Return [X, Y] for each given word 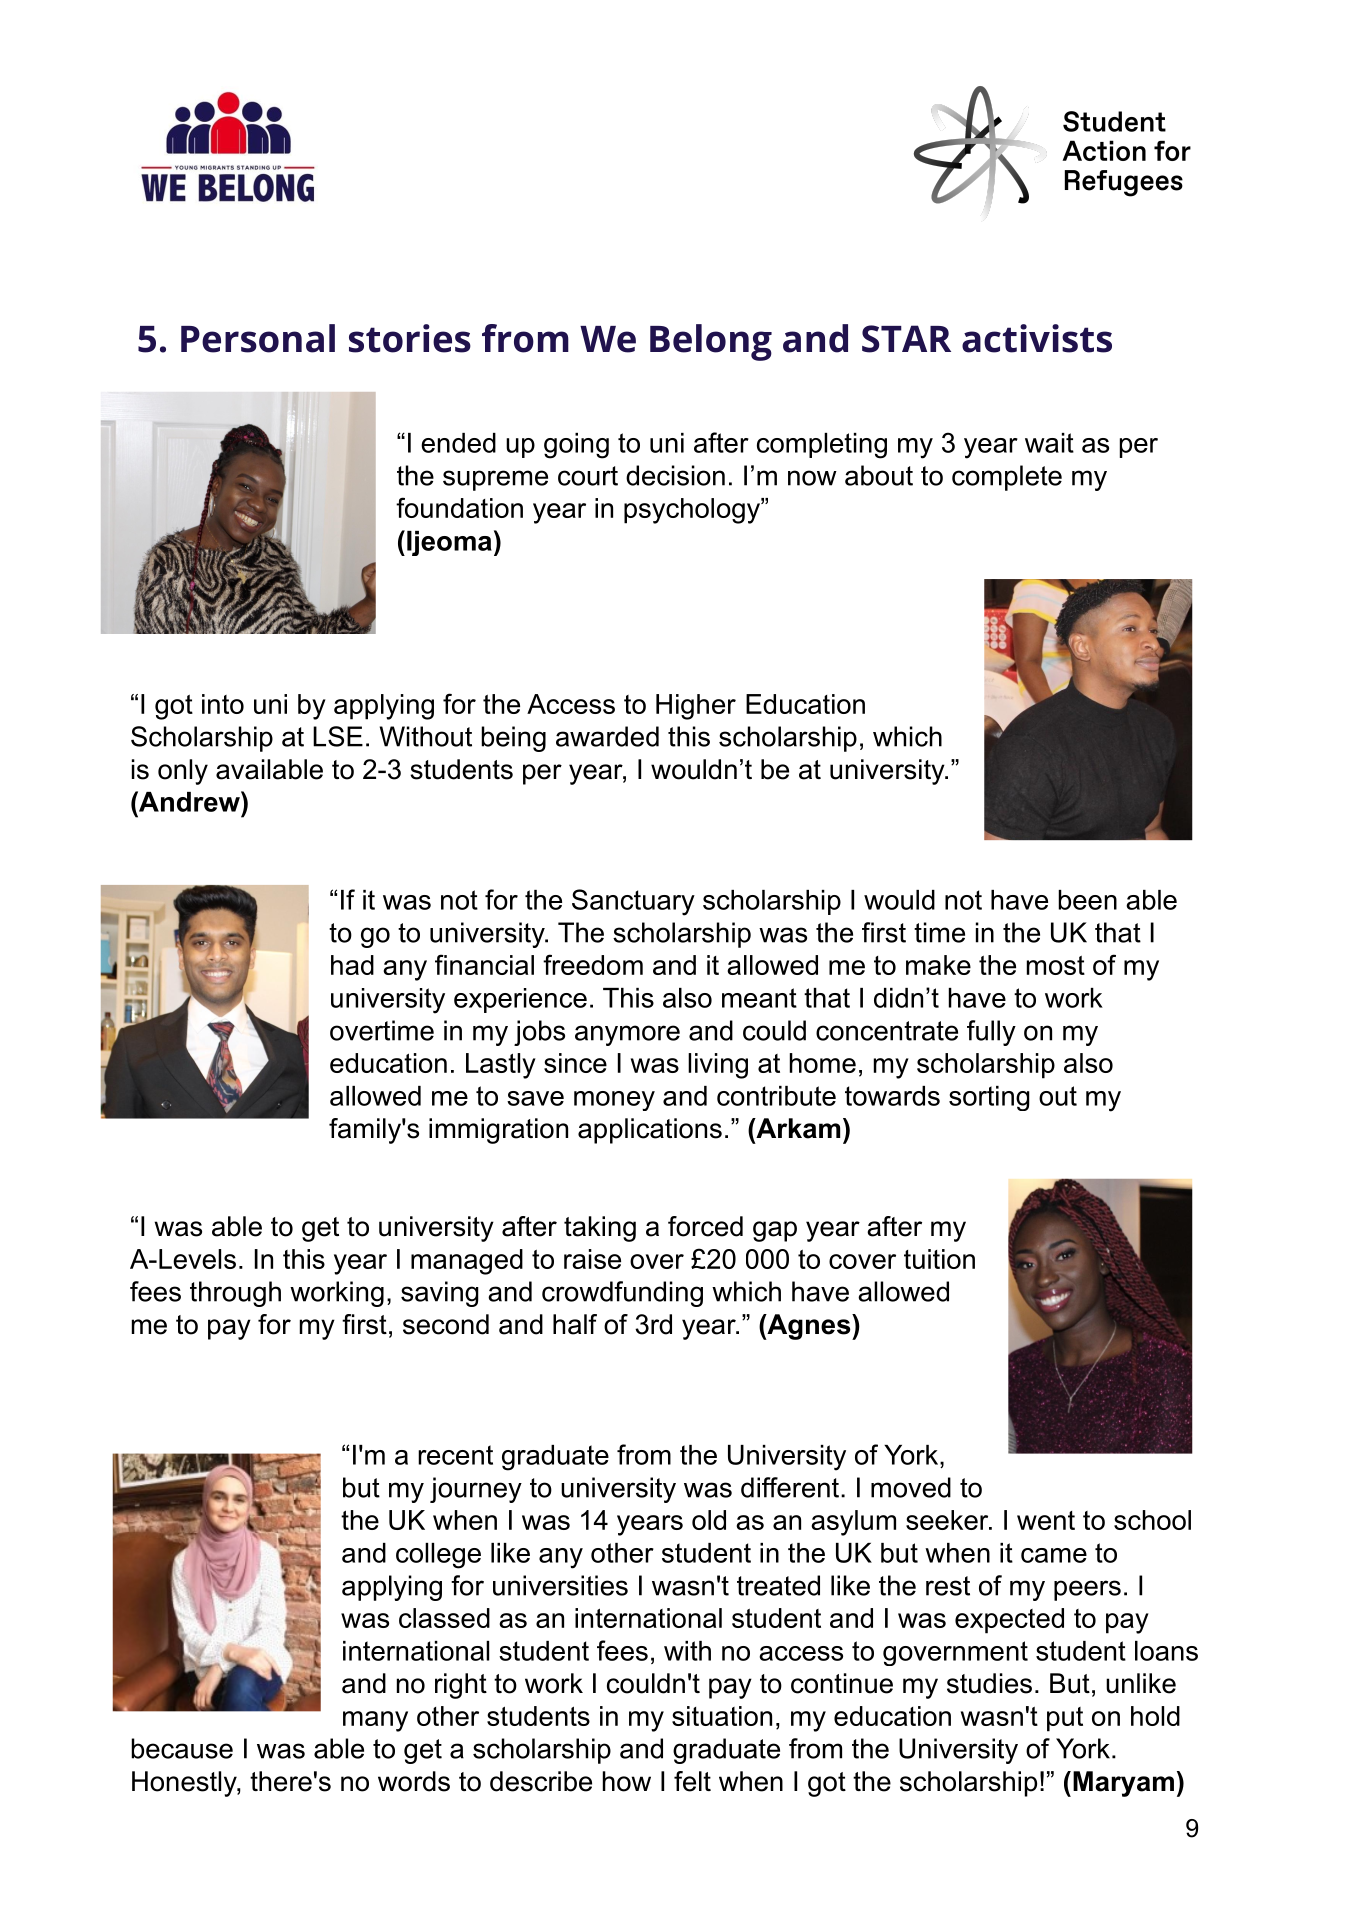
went [1046, 1520]
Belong [711, 342]
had [352, 965]
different [790, 1487]
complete [1007, 478]
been [1087, 900]
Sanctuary [633, 902]
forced [705, 1226]
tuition [939, 1259]
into [223, 704]
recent [455, 1455]
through [235, 1294]
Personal [258, 338]
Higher [696, 707]
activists [1037, 338]
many [375, 1721]
